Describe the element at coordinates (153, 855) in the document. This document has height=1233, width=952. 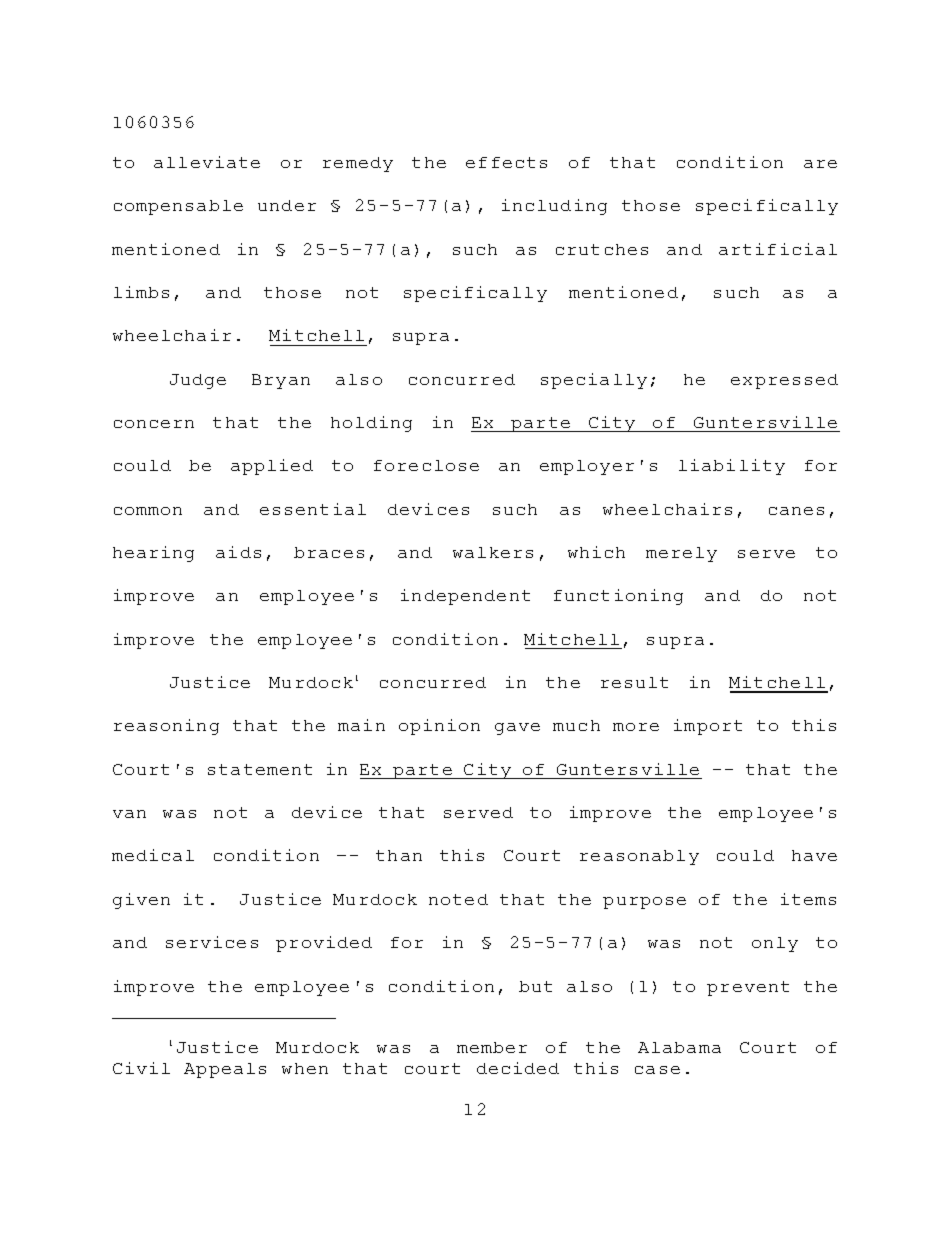
I see `medical` at that location.
